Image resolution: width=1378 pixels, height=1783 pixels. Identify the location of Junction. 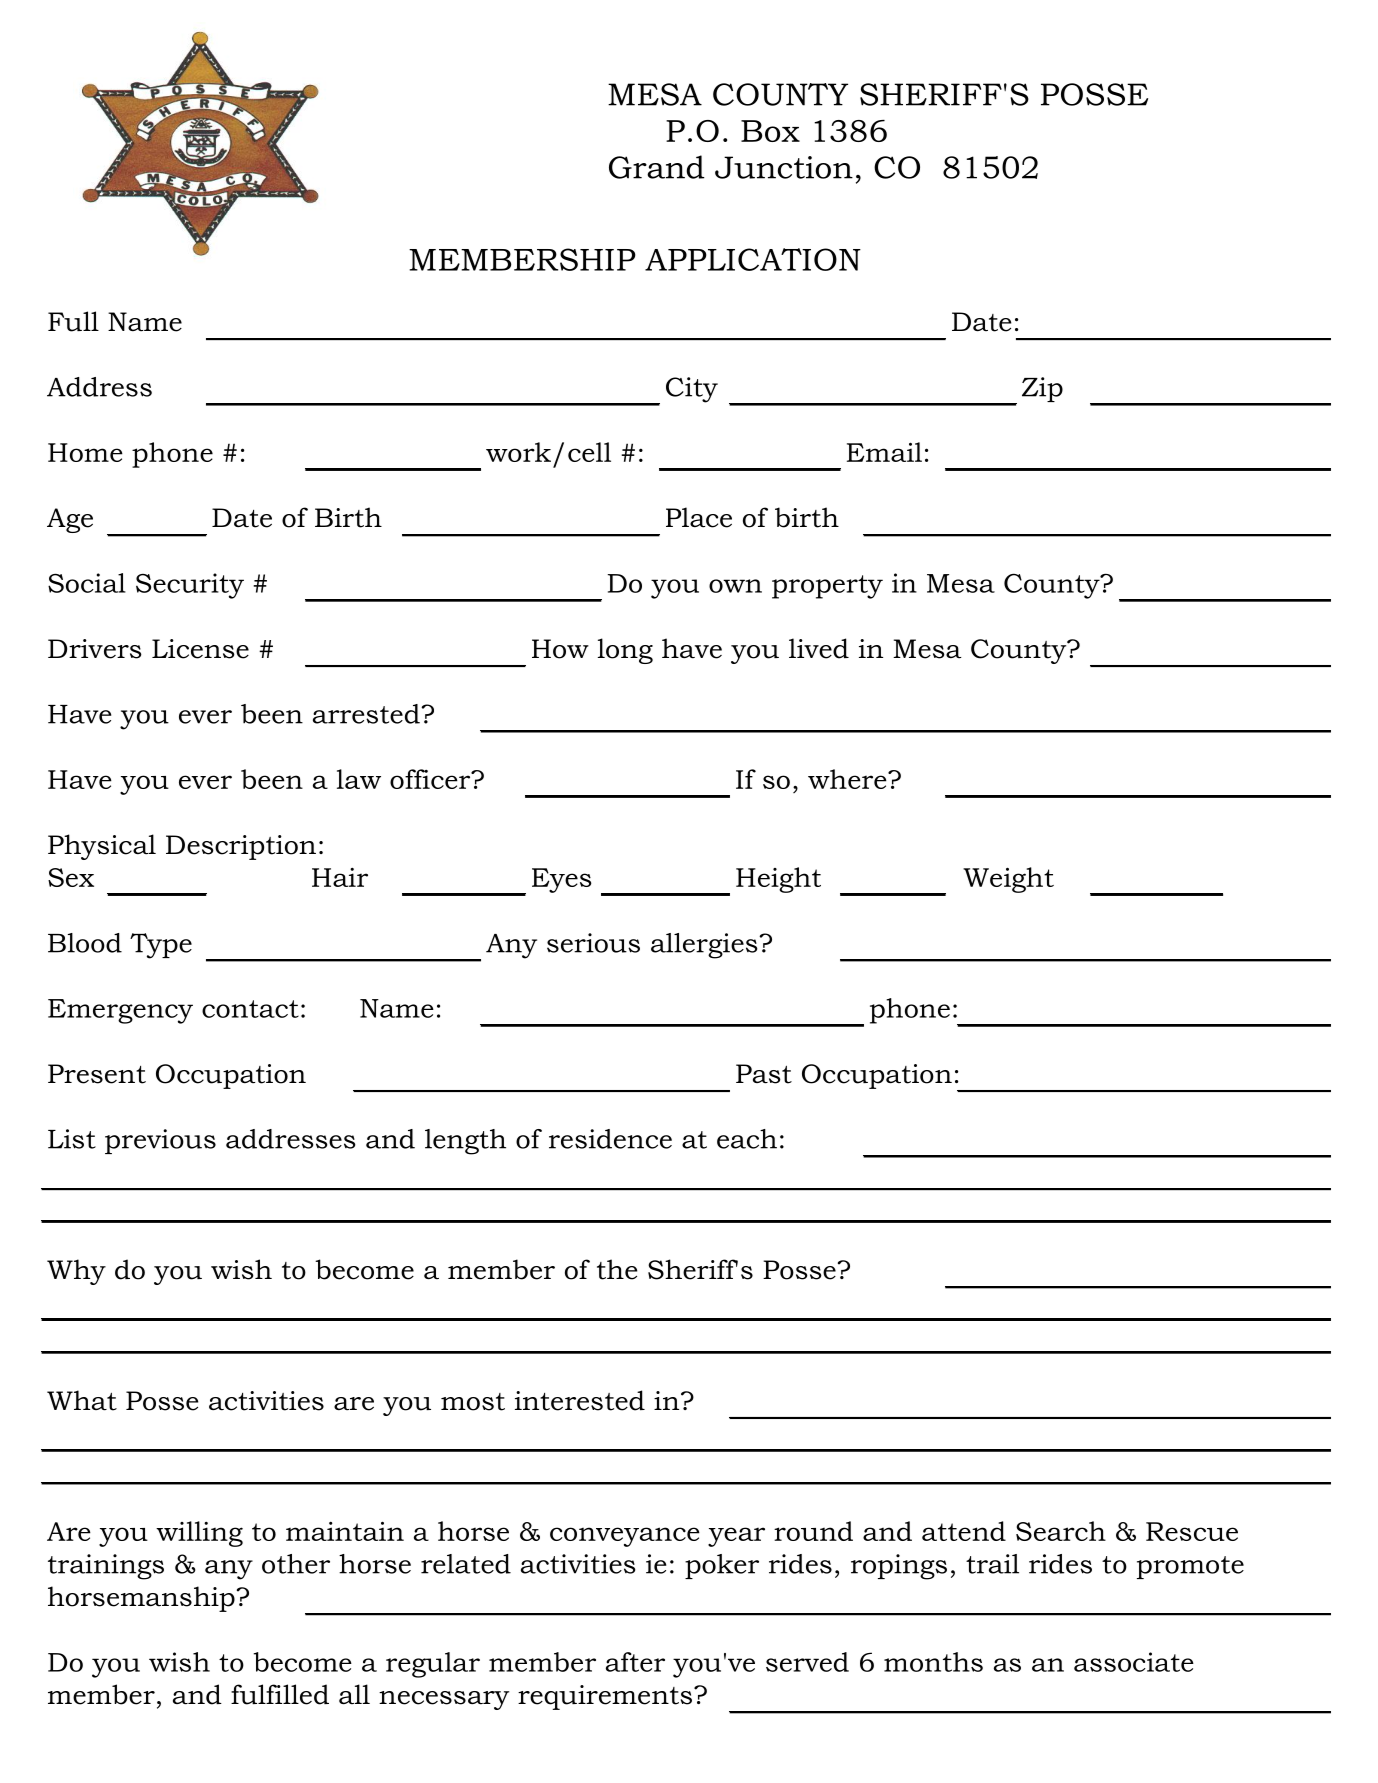
(784, 167).
